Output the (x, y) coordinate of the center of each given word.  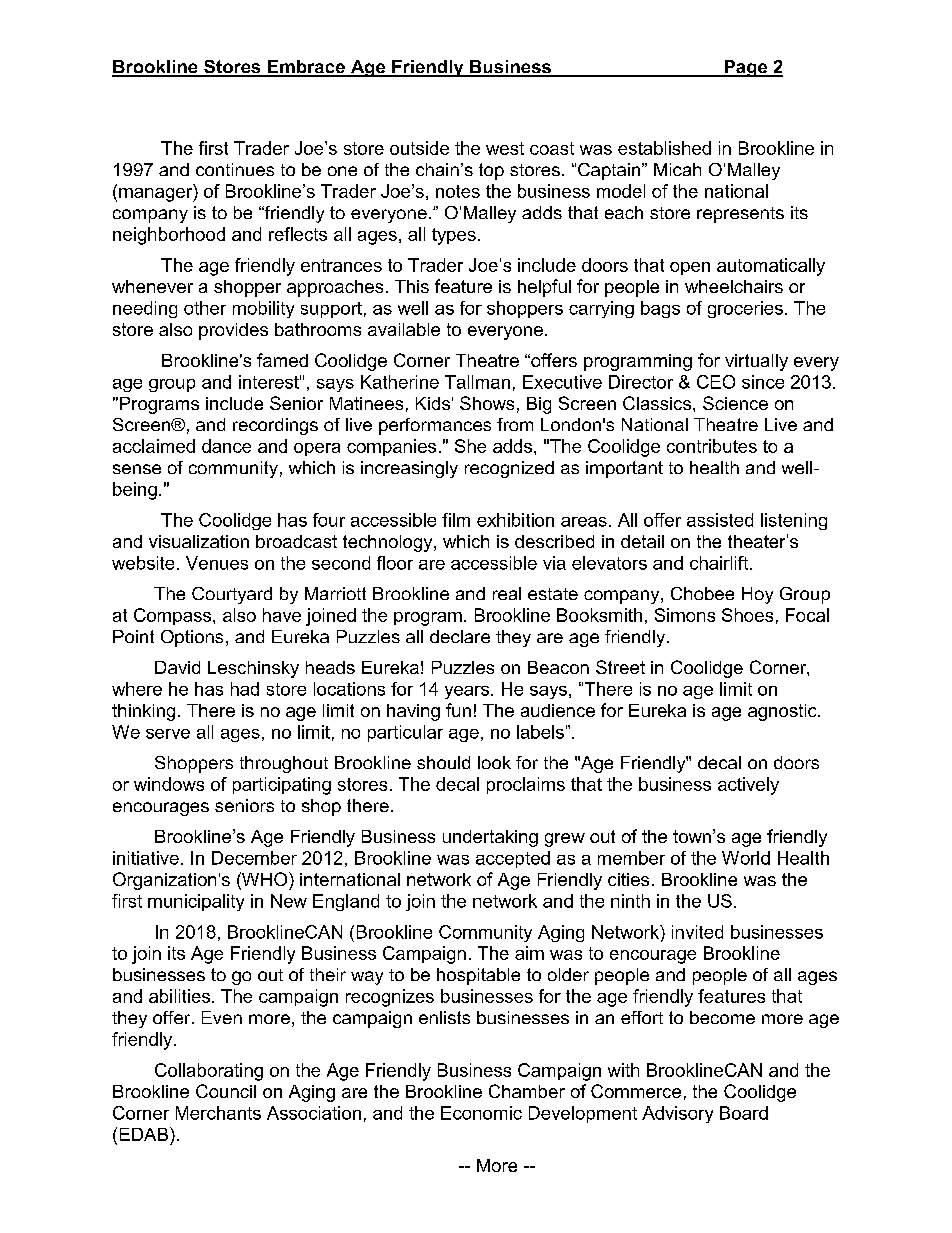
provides (233, 331)
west (505, 148)
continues (235, 169)
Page (746, 68)
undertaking (490, 838)
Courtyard (232, 595)
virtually (756, 362)
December (254, 858)
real (507, 593)
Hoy (757, 595)
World (746, 858)
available (404, 329)
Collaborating (209, 1072)
